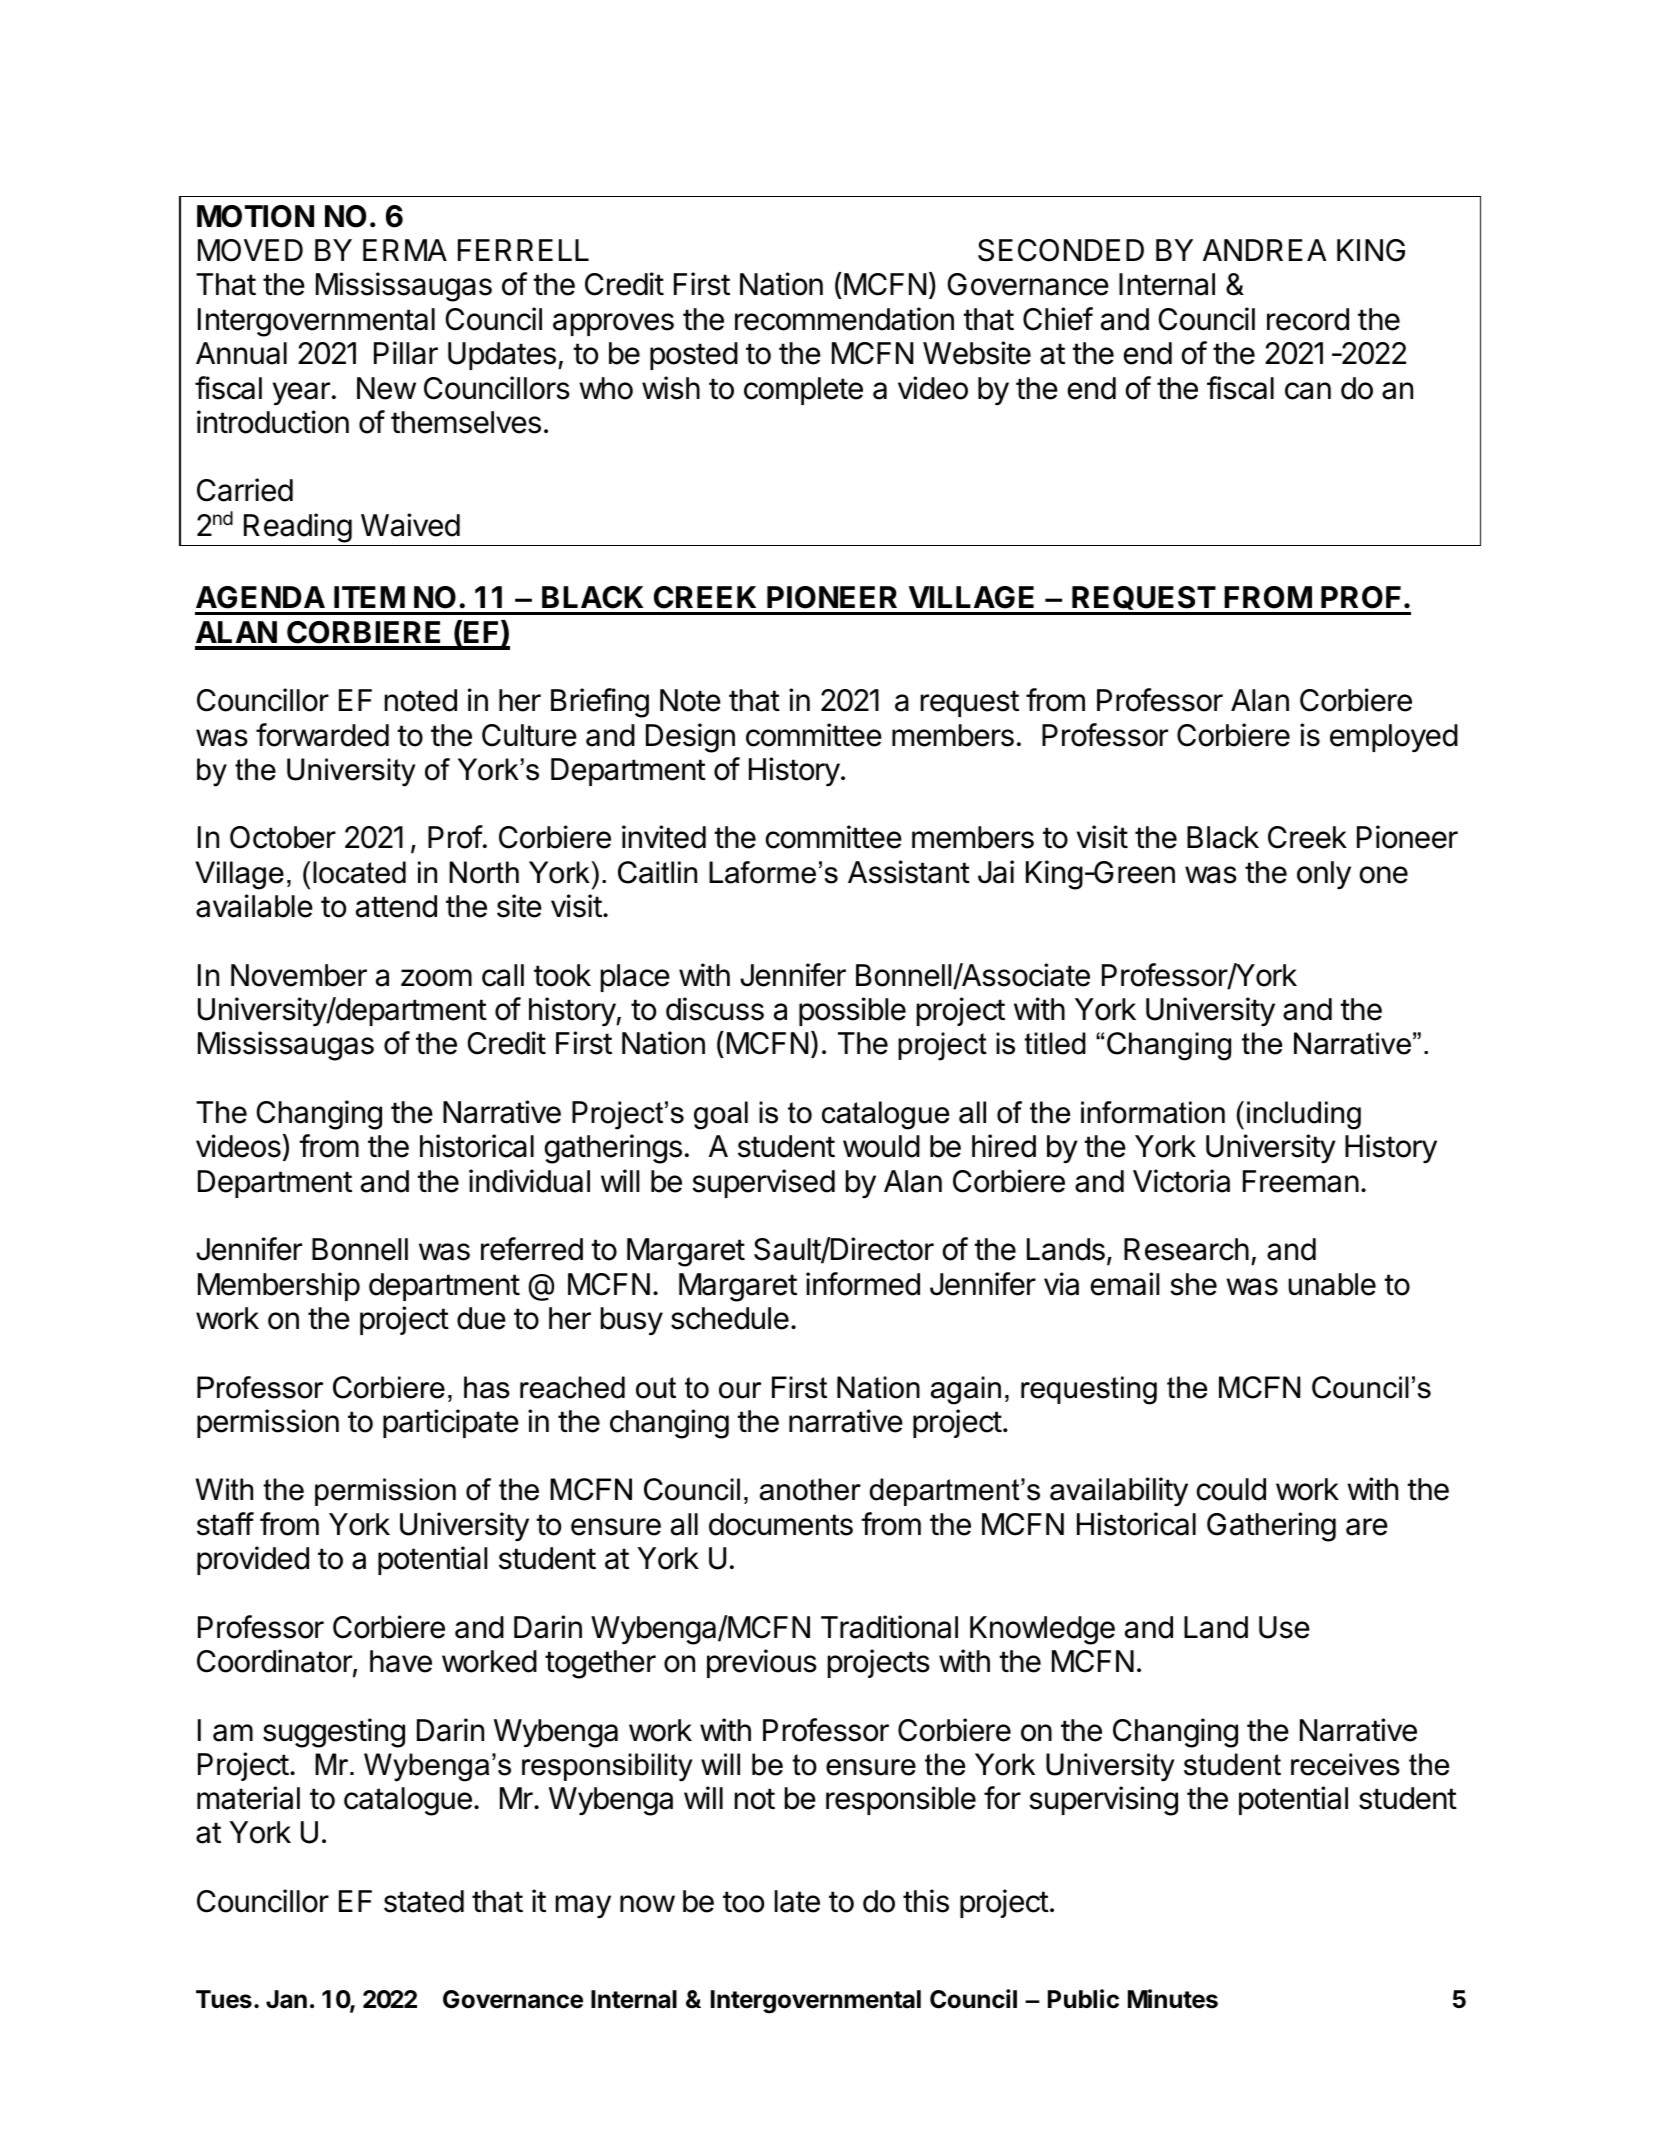 This screenshot has height=2148, width=1660. What do you see at coordinates (424, 1901) in the screenshot?
I see `stated` at bounding box center [424, 1901].
